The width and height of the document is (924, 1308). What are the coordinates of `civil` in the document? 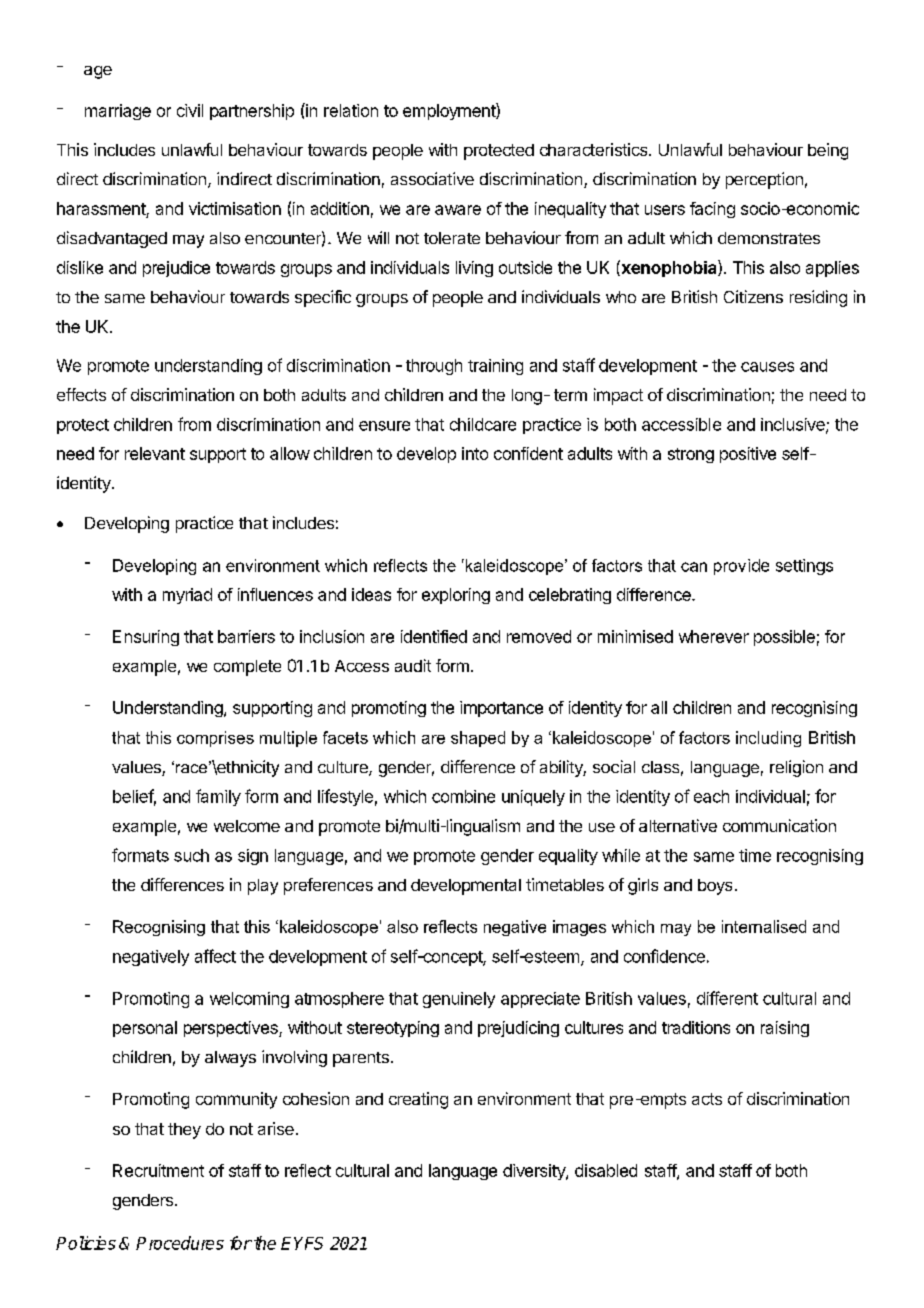 It's located at (190, 110).
